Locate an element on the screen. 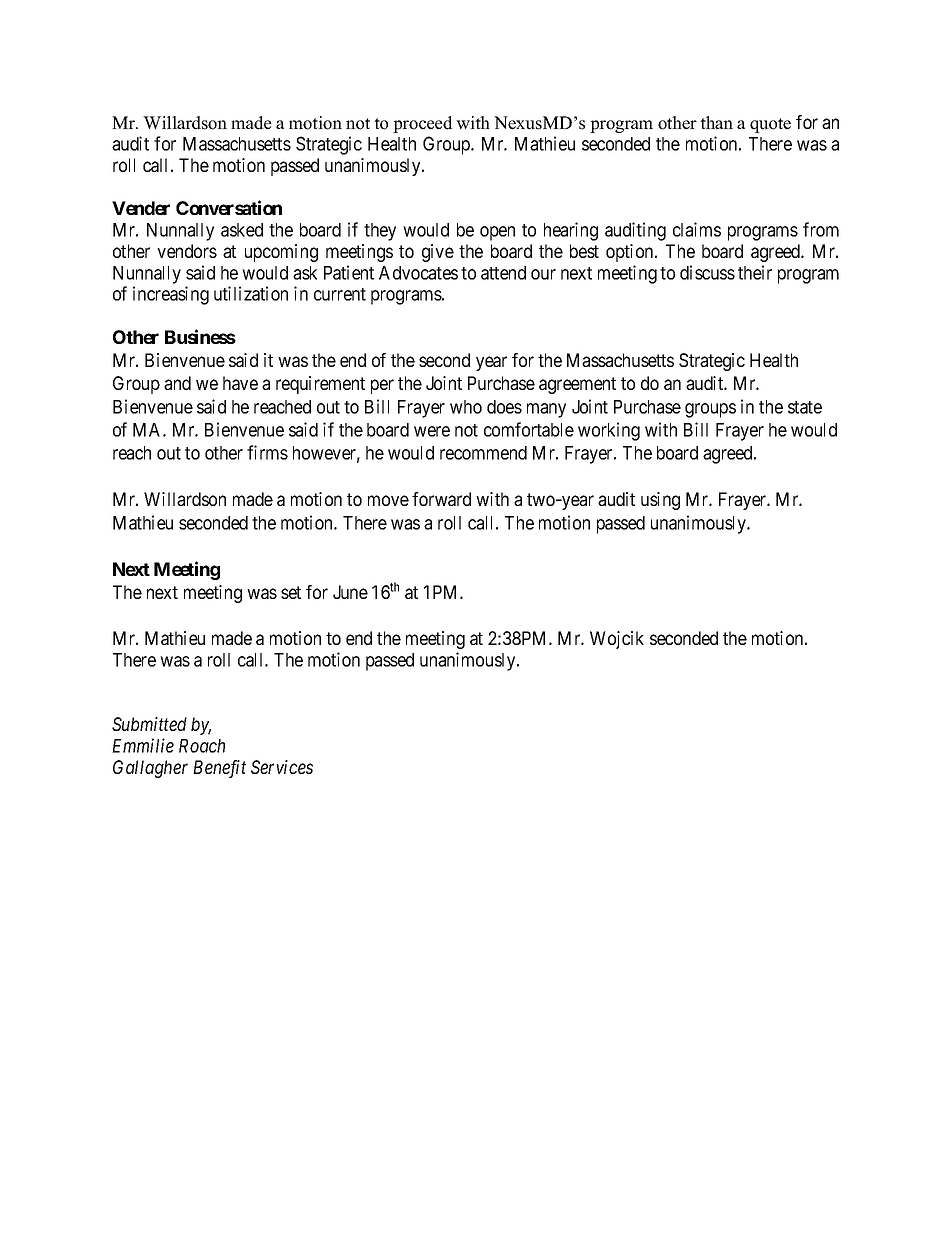 The width and height of the screenshot is (952, 1233). Roach is located at coordinates (202, 746).
